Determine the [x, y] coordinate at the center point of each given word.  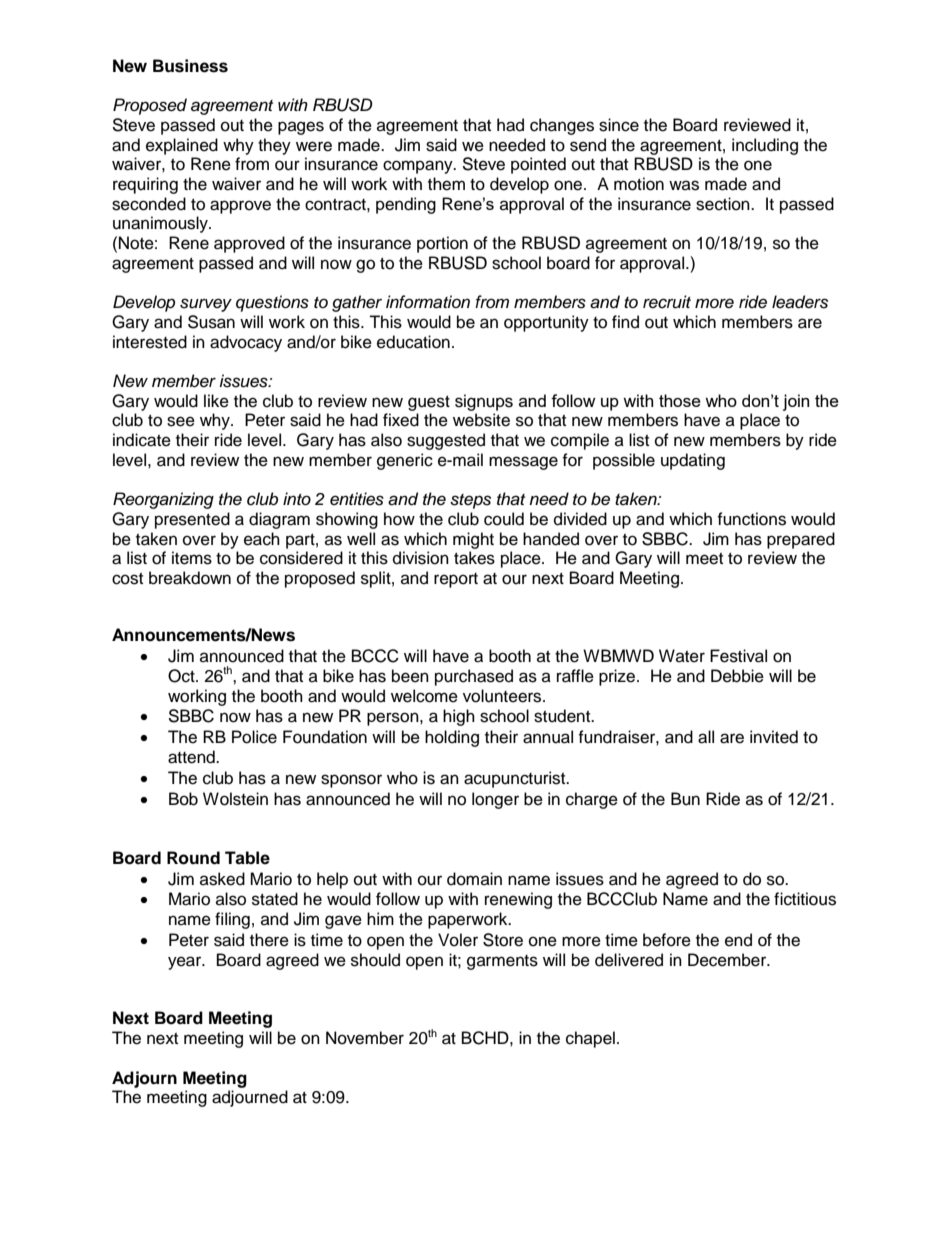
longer [495, 800]
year [186, 963]
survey [206, 305]
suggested [446, 441]
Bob [183, 799]
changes [562, 126]
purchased [474, 677]
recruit [667, 302]
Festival [738, 656]
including [765, 146]
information [428, 302]
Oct [182, 676]
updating [693, 461]
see [181, 421]
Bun [685, 799]
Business [190, 66]
